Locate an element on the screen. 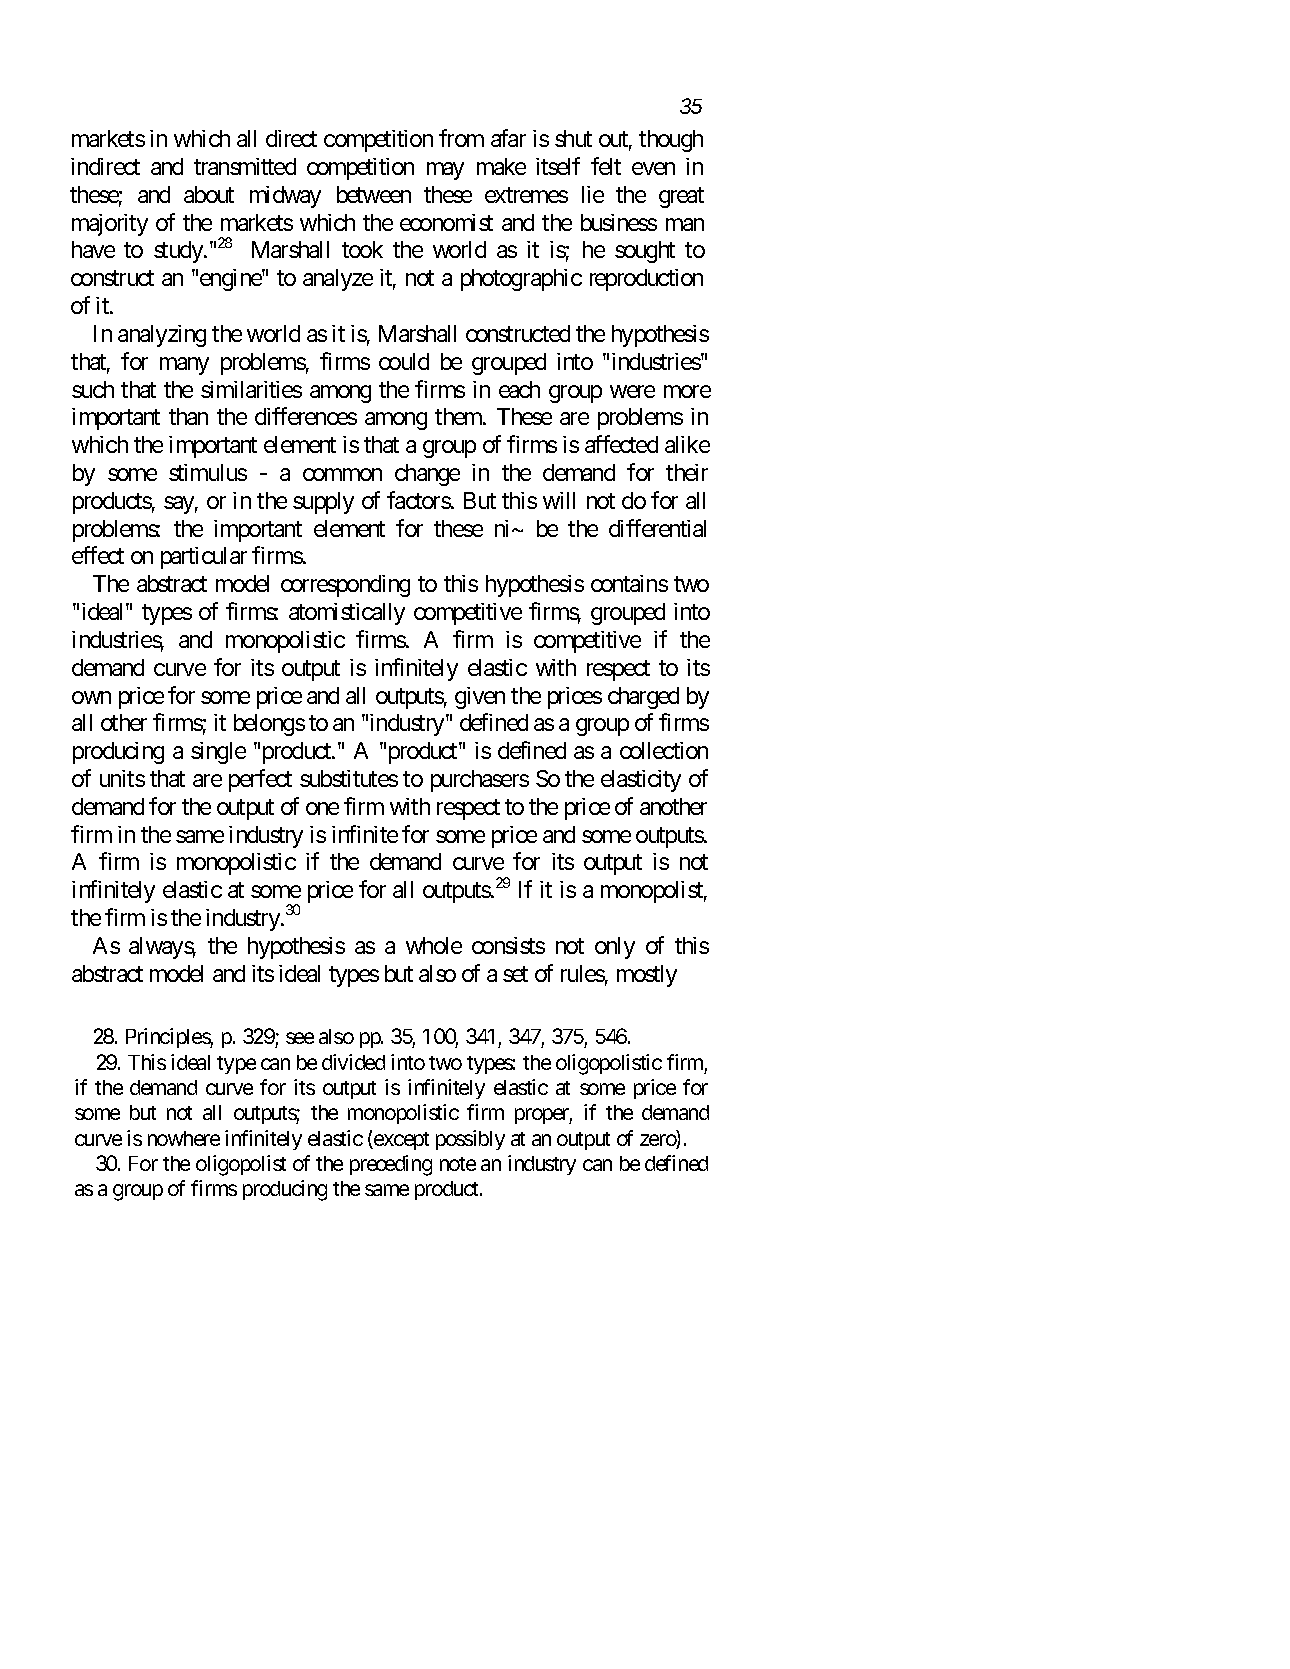 This screenshot has height=1669, width=1290. about is located at coordinates (209, 194).
